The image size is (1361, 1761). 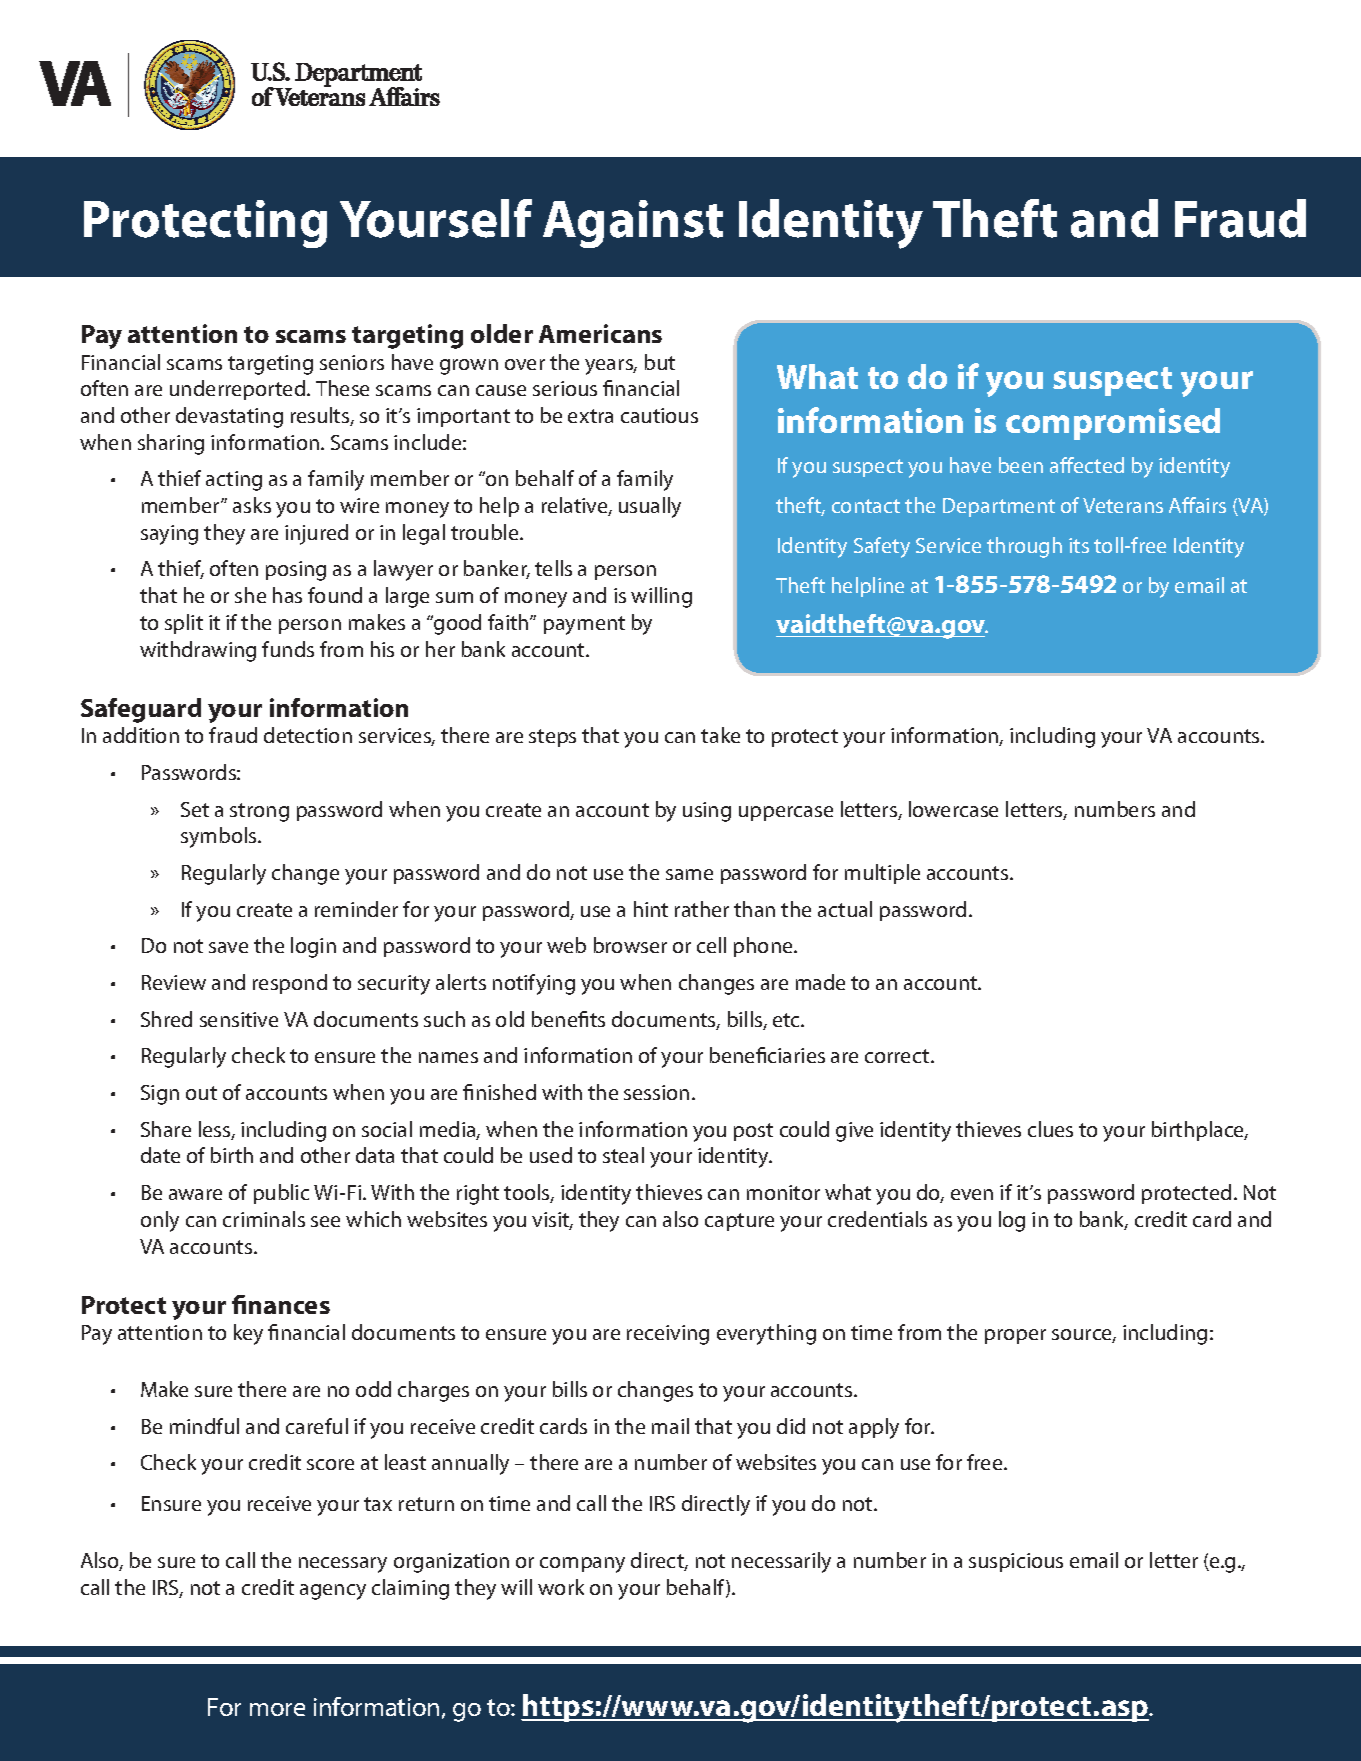 What do you see at coordinates (277, 1709) in the document?
I see `more` at bounding box center [277, 1709].
